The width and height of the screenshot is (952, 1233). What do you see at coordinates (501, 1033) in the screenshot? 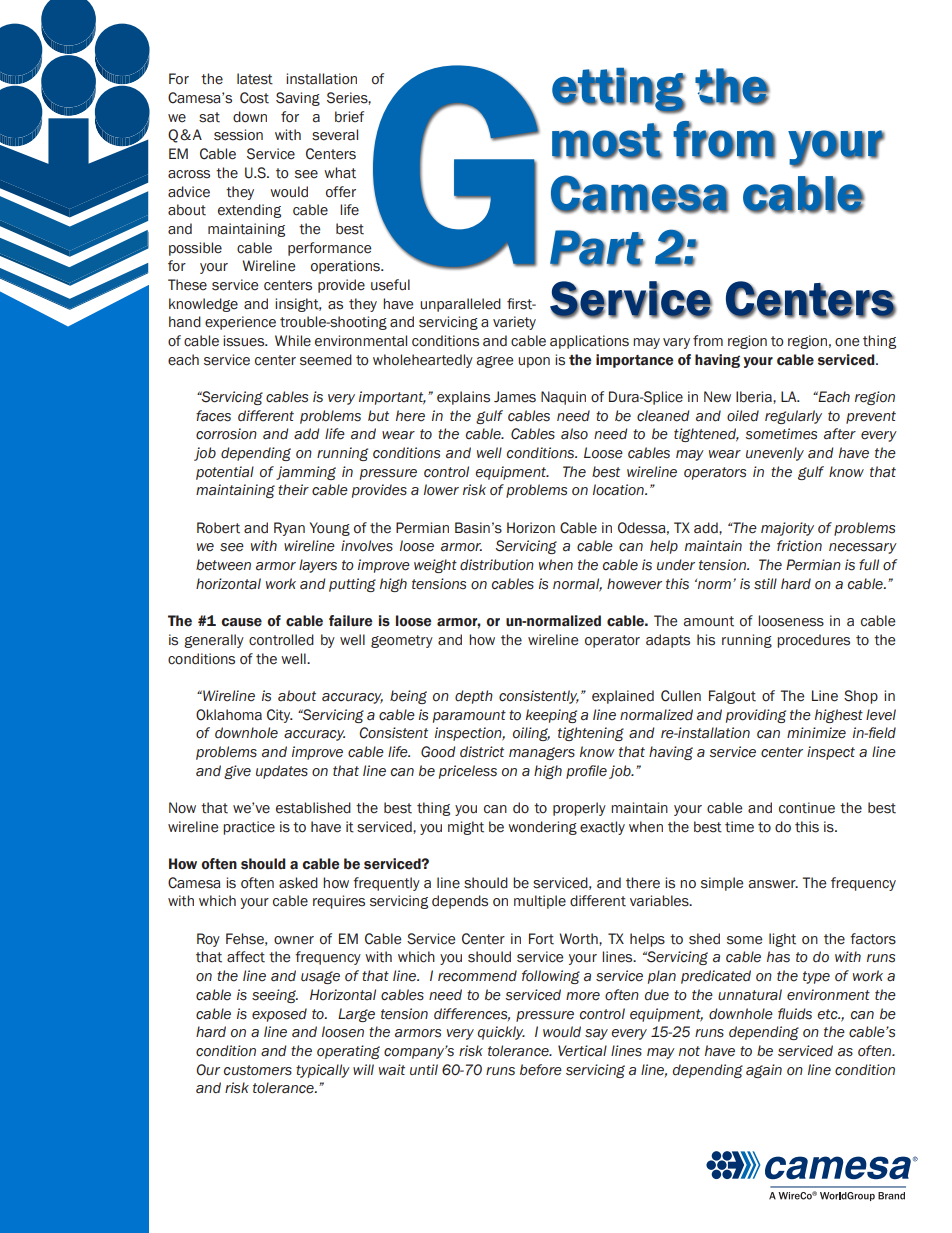
I see `quickly` at bounding box center [501, 1033].
